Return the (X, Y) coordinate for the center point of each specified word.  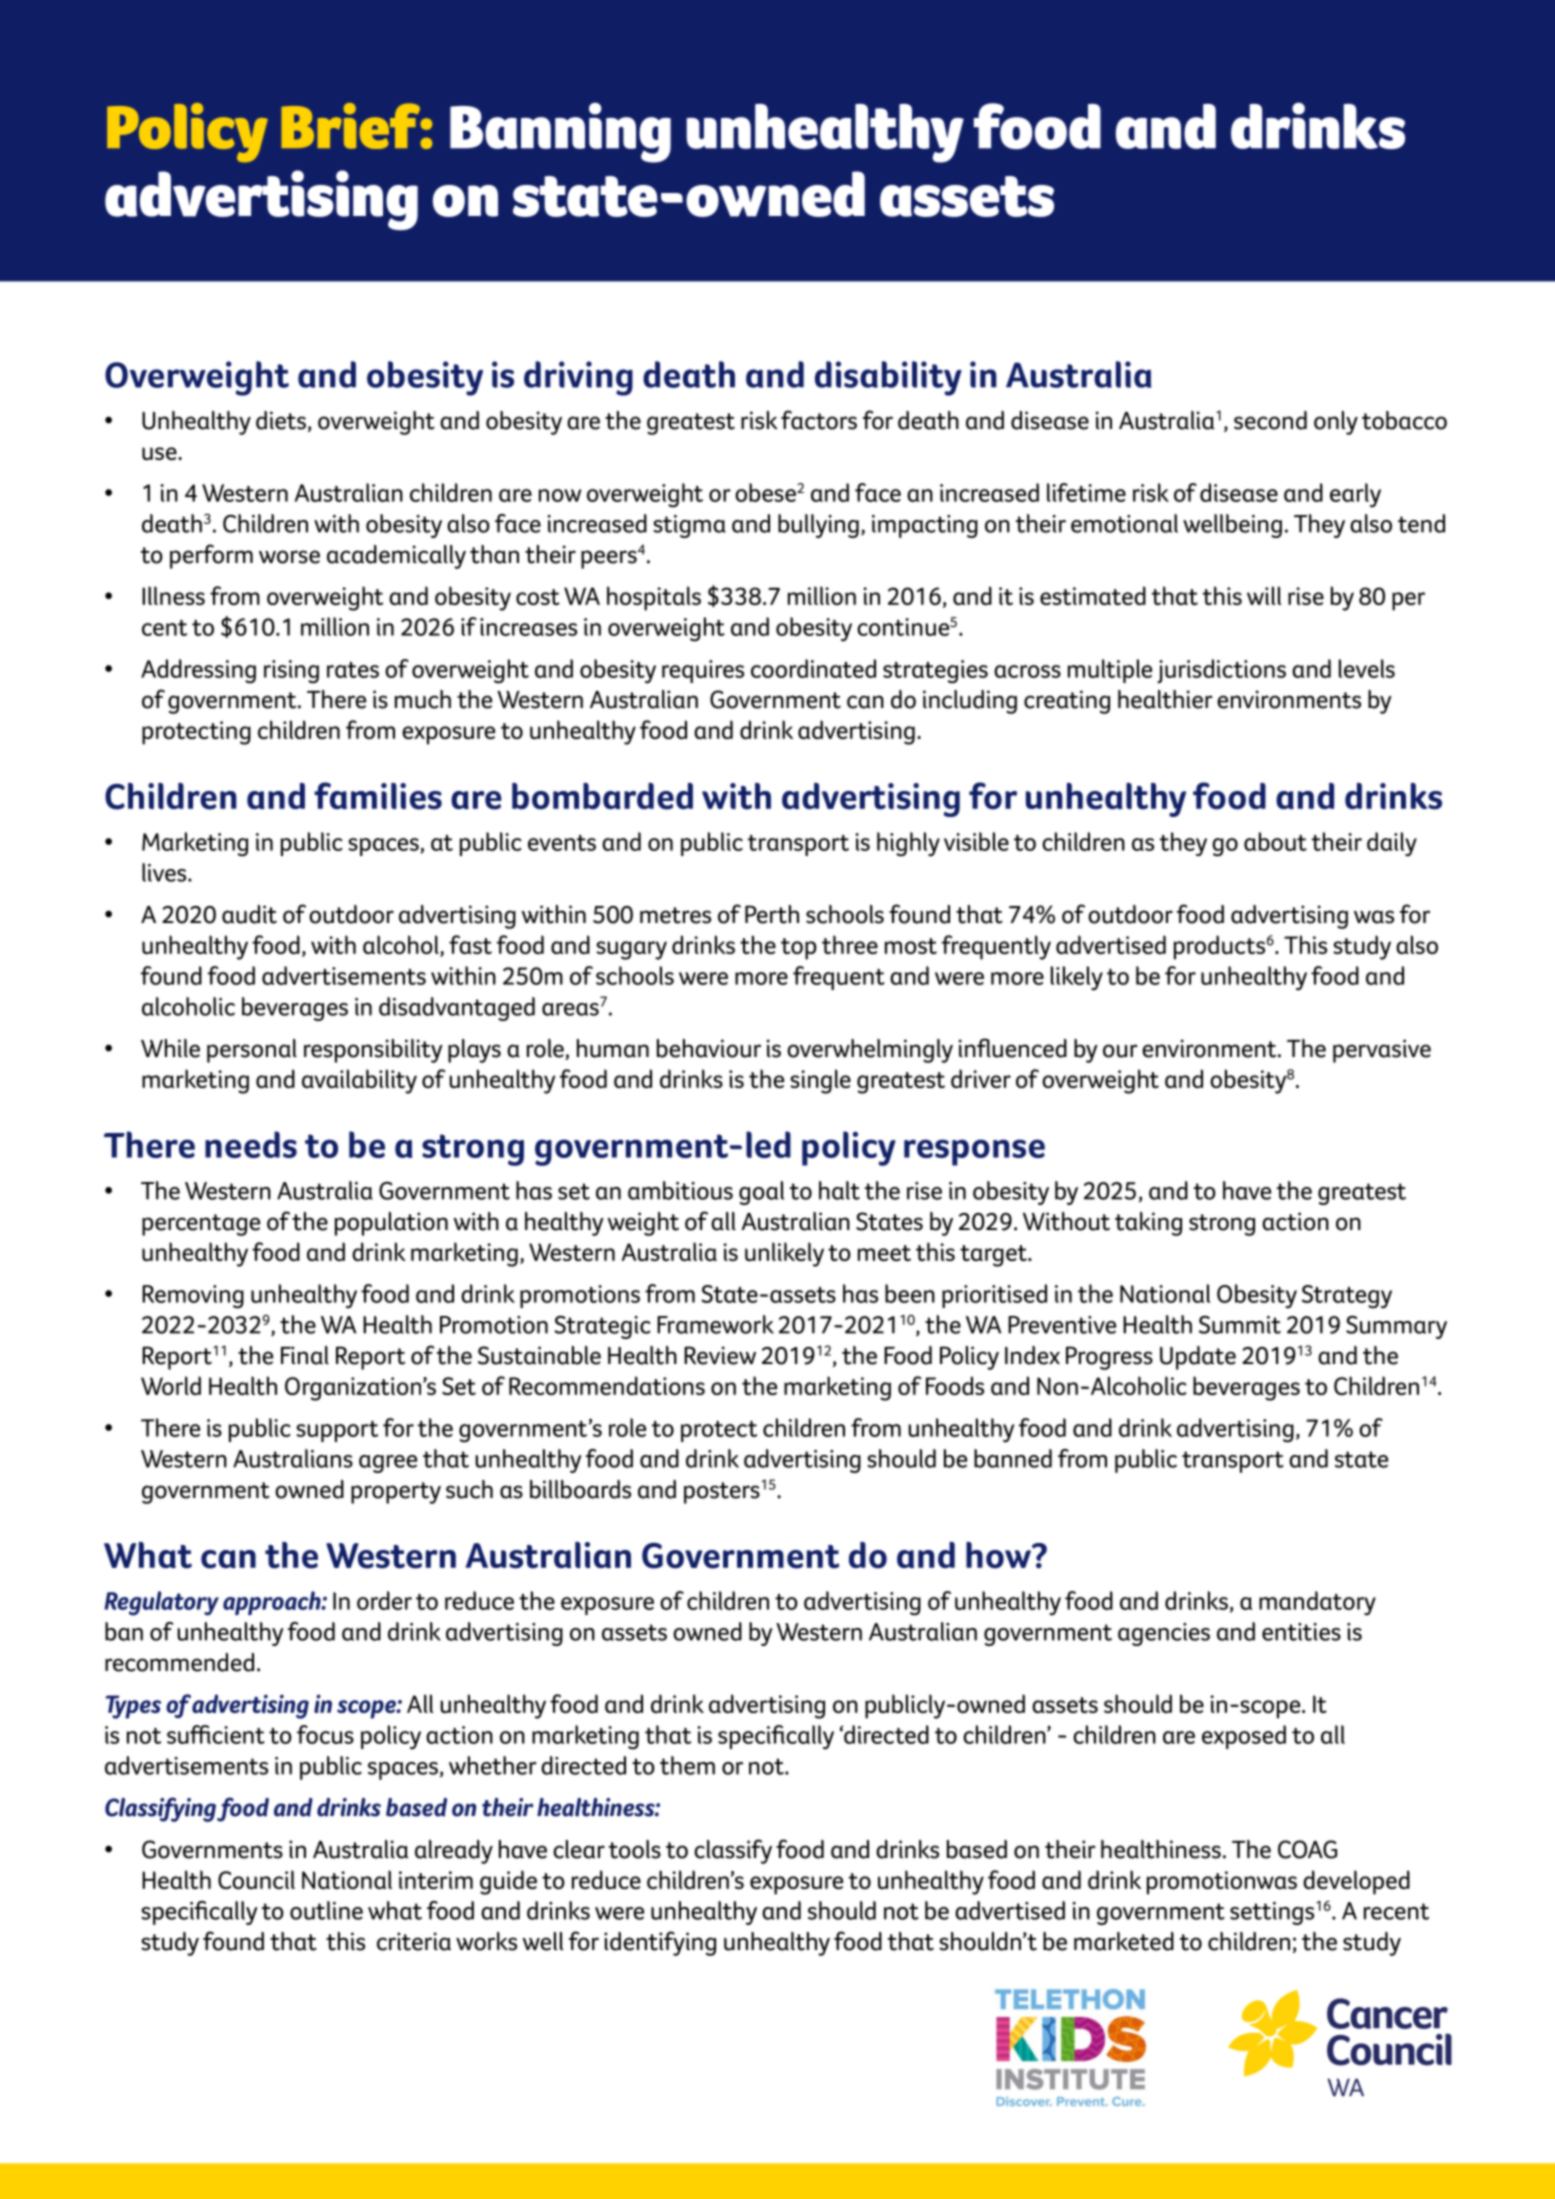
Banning (560, 133)
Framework (715, 1324)
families (378, 796)
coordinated (813, 668)
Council (256, 1879)
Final (305, 1355)
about (1275, 841)
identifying (660, 1943)
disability (888, 378)
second (1270, 420)
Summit (1240, 1325)
